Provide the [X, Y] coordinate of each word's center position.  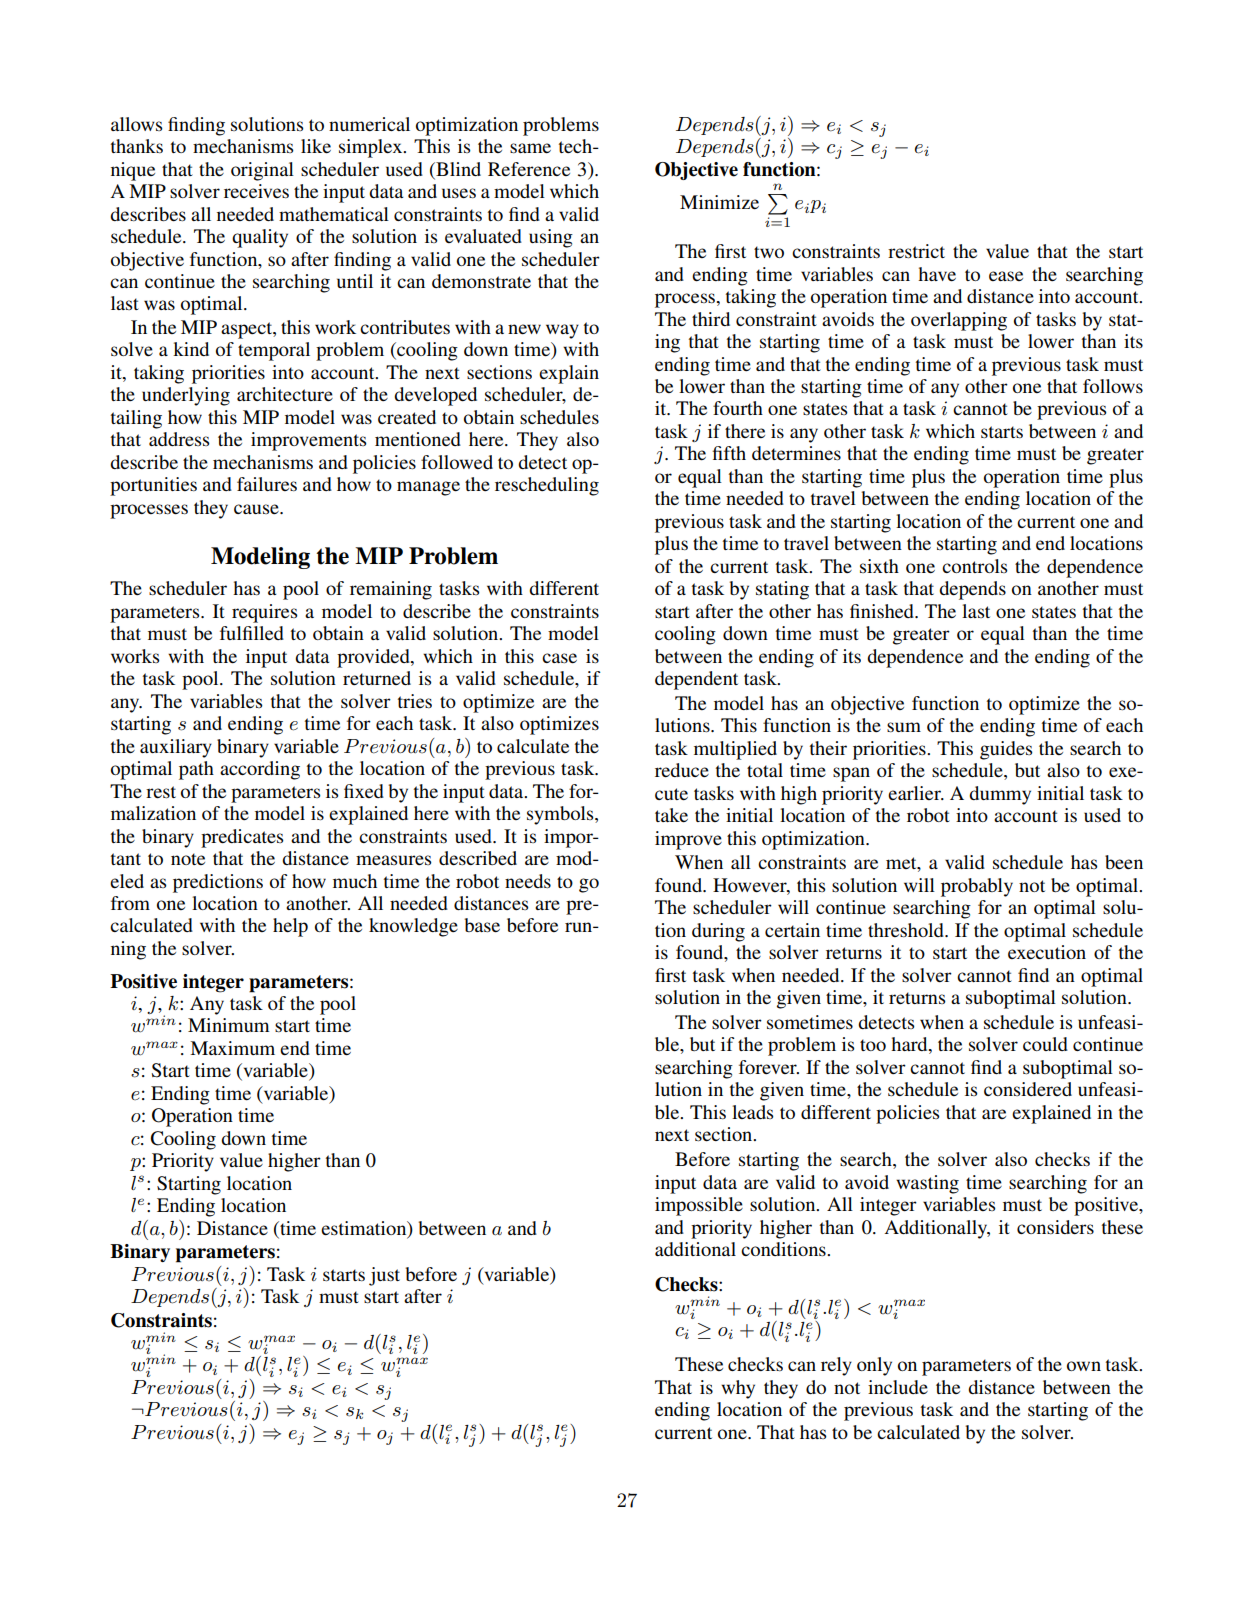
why [738, 1389]
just [384, 1276]
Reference [529, 169]
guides [1006, 750]
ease [1006, 276]
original [262, 171]
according [260, 770]
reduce [682, 770]
